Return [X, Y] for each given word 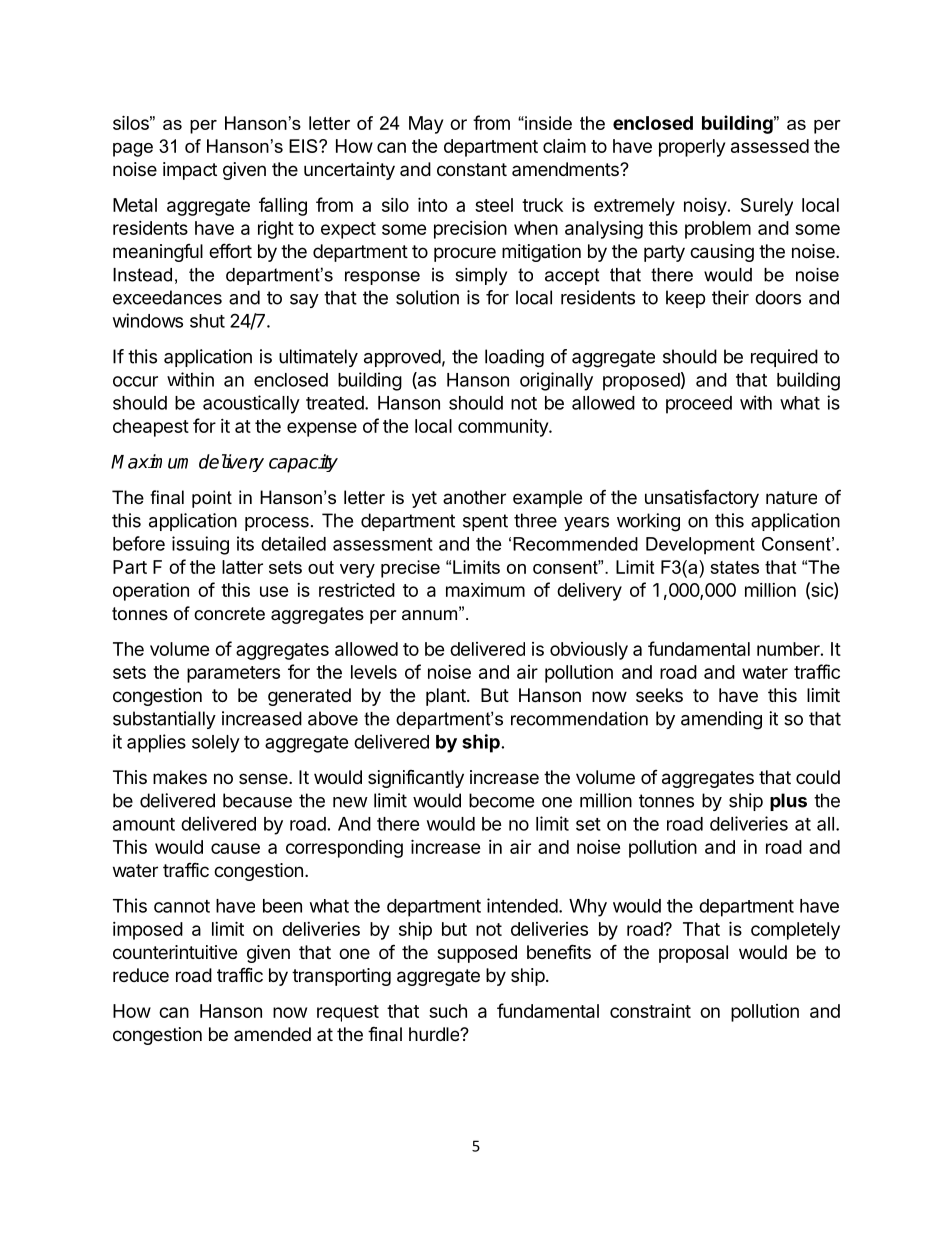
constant [472, 170]
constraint [650, 1011]
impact [190, 171]
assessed [770, 146]
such [448, 1011]
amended [272, 1034]
